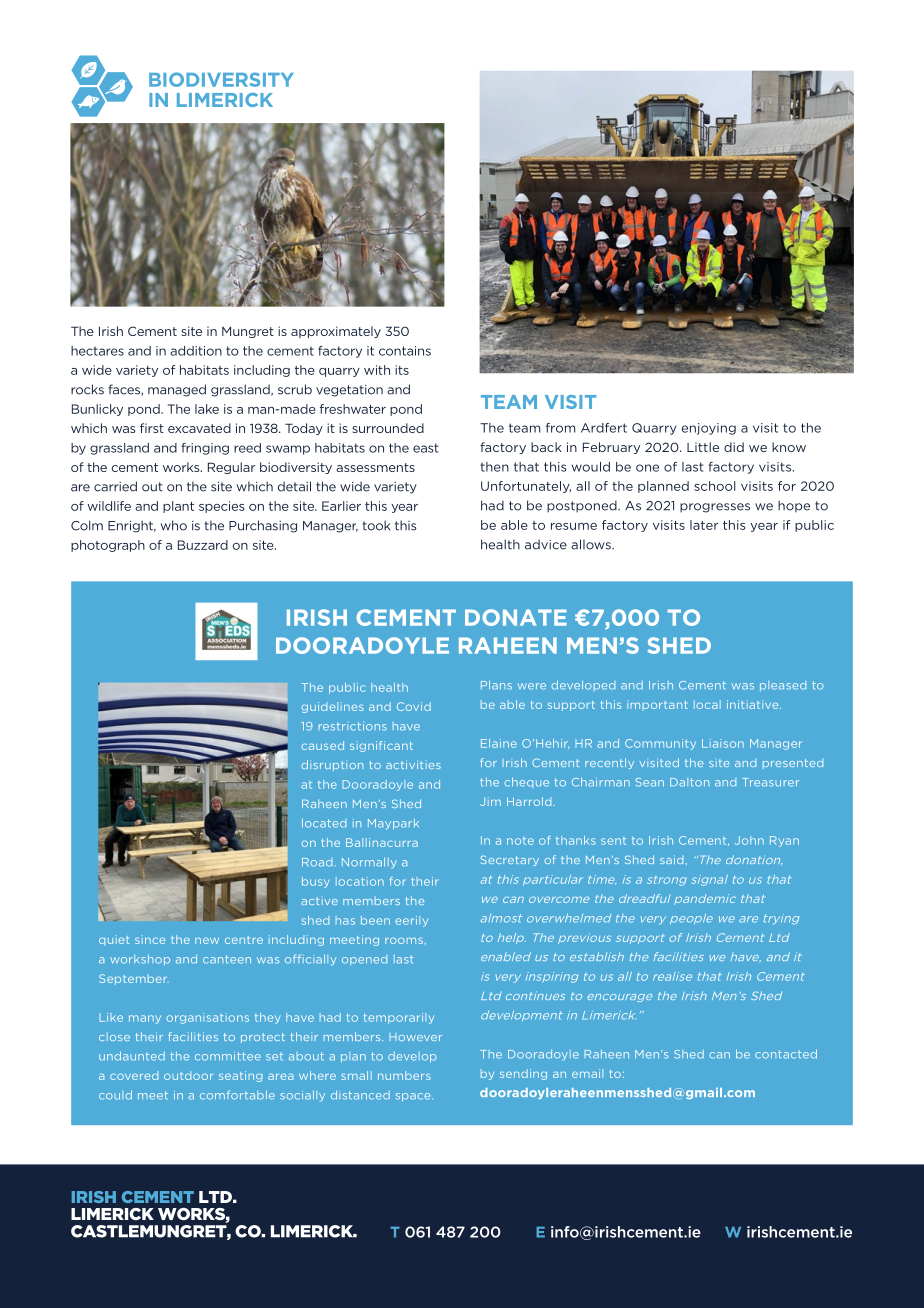 The width and height of the page is (924, 1308). I want to click on Buzzard, so click(203, 545).
